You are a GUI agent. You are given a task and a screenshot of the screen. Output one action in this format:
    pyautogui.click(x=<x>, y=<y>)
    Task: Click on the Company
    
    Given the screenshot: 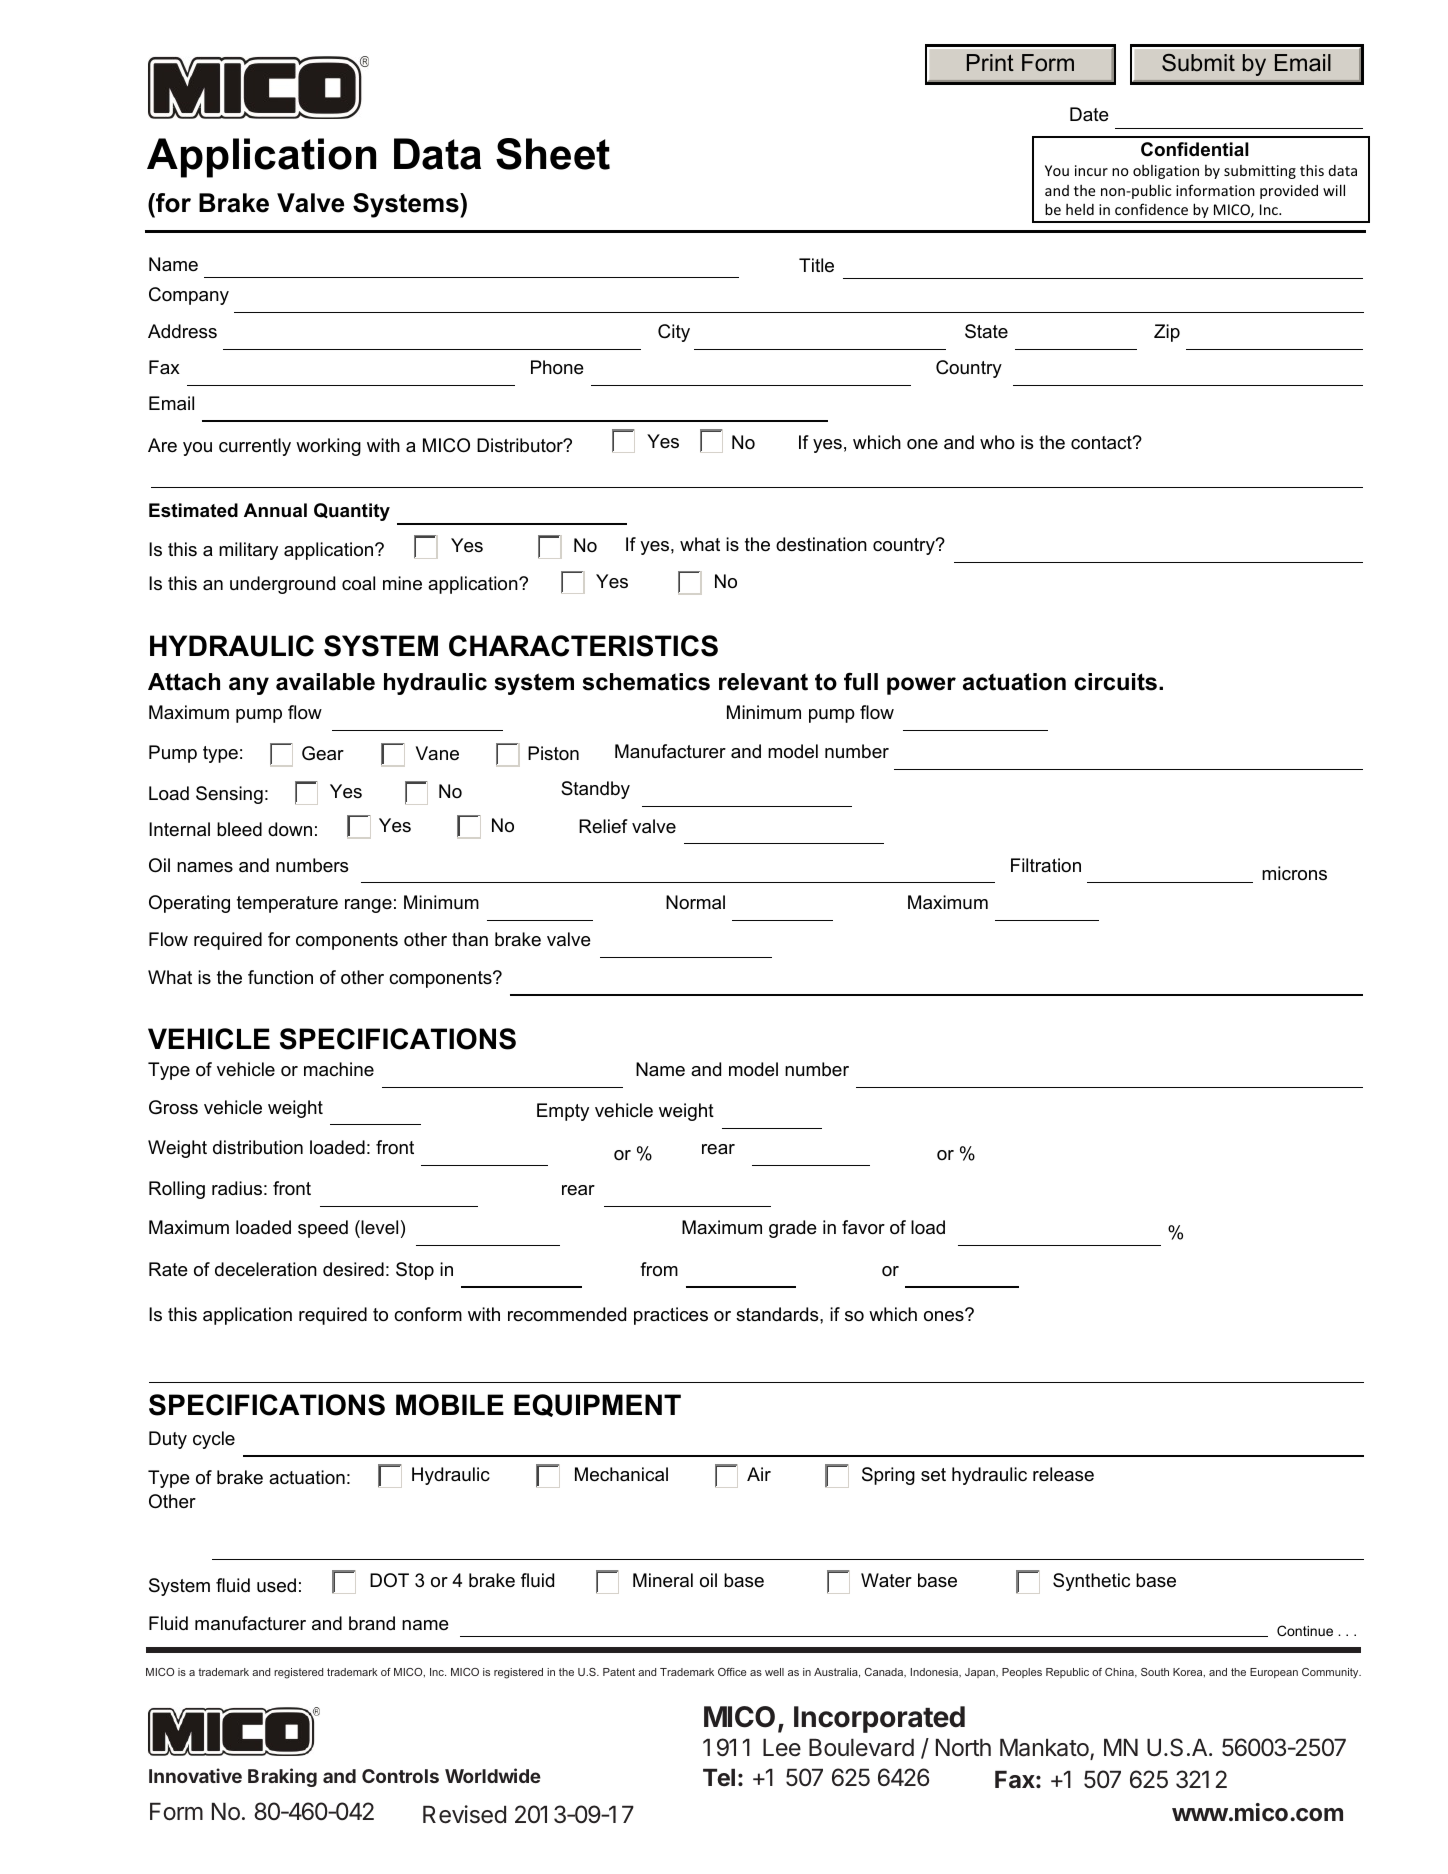 What is the action you would take?
    pyautogui.click(x=189, y=296)
